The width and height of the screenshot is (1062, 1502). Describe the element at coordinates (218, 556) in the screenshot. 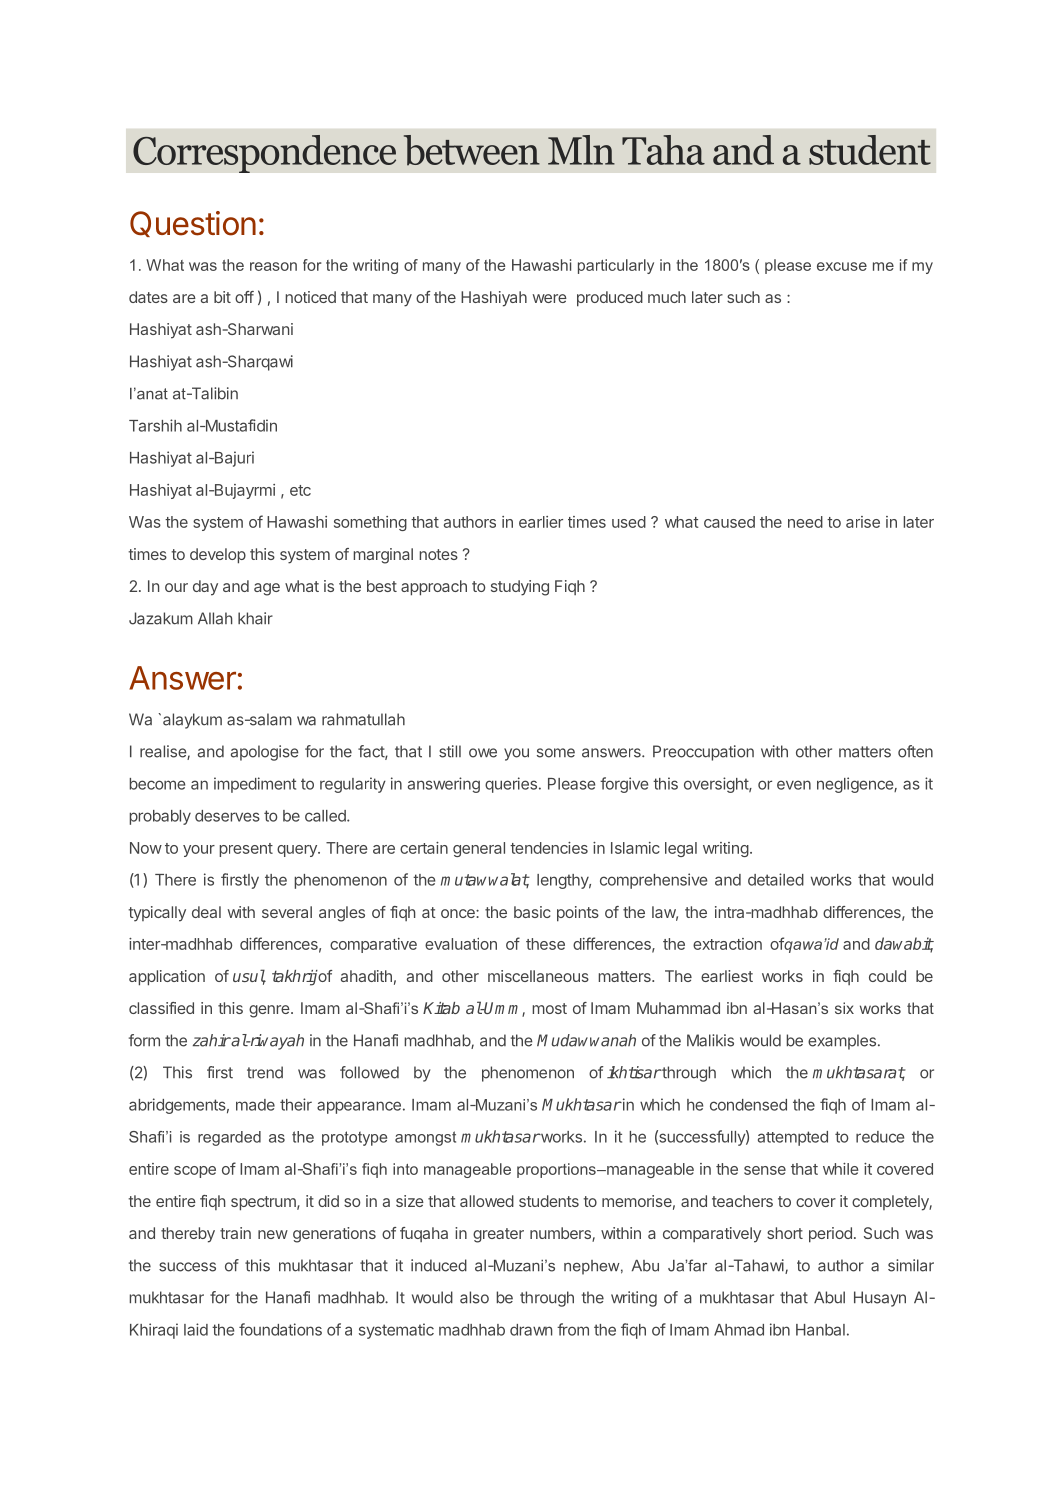

I see `develop` at that location.
